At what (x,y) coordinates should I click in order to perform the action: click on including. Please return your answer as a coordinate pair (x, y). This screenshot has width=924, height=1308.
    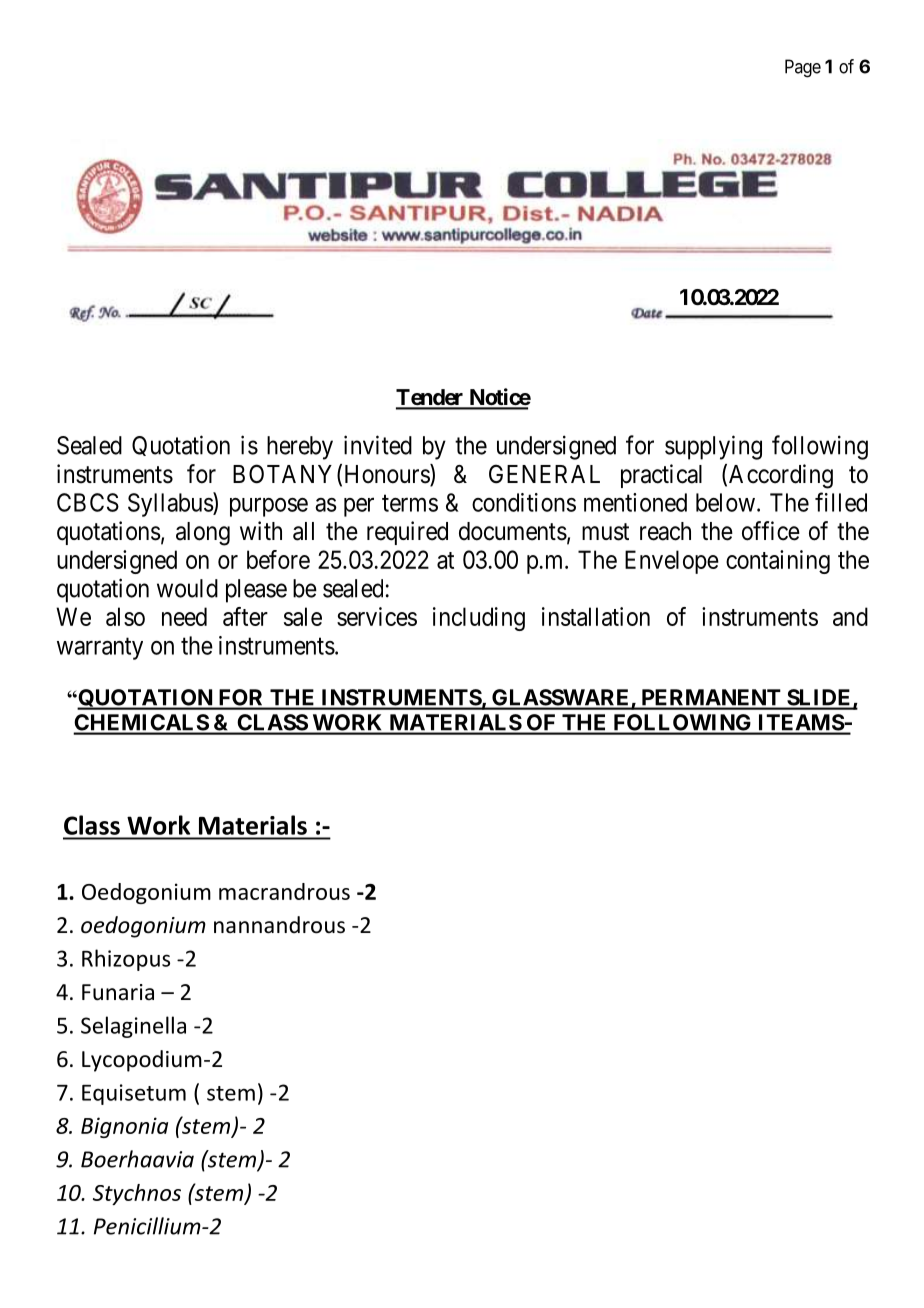
    Looking at the image, I should click on (479, 619).
